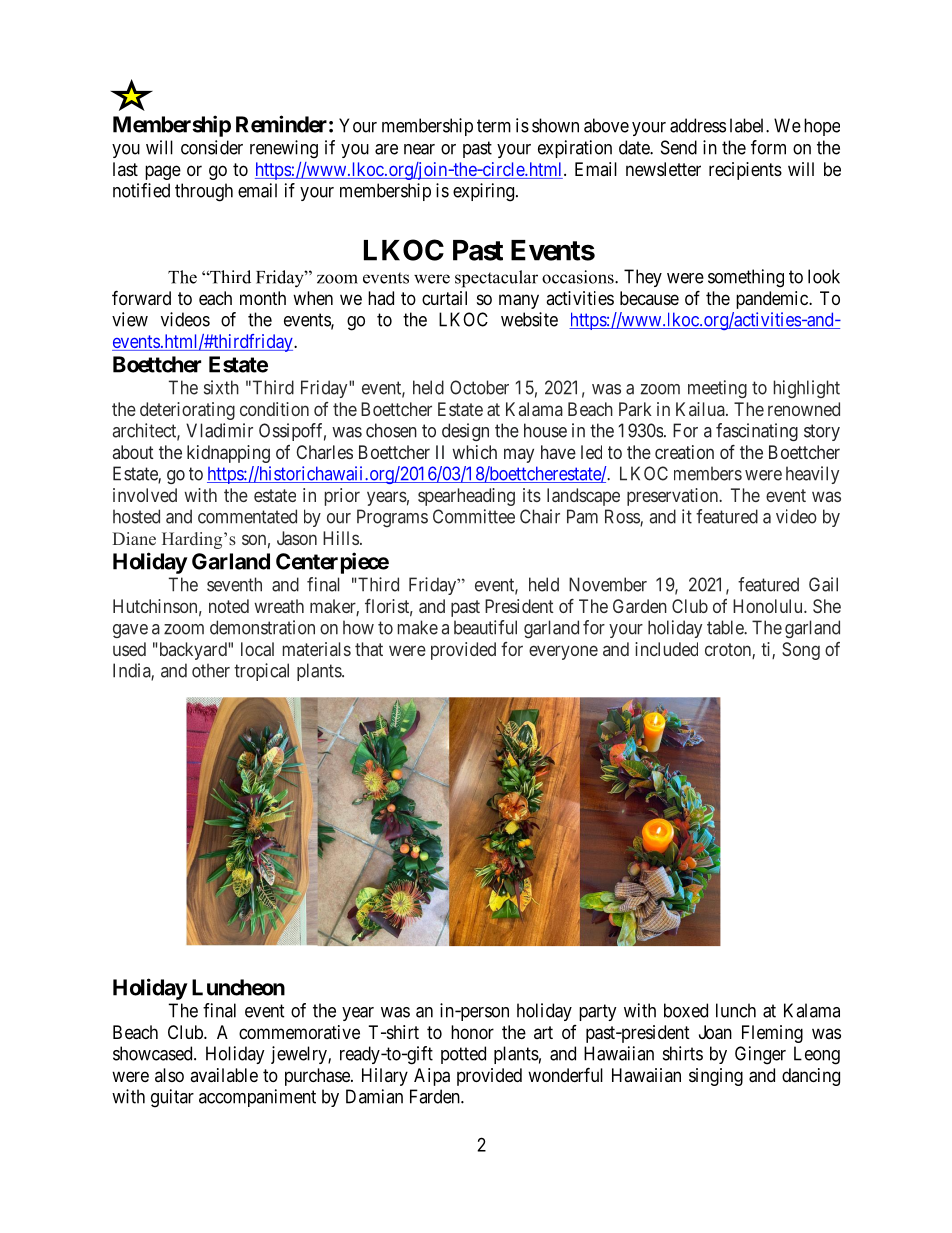 Image resolution: width=952 pixels, height=1233 pixels. Describe the element at coordinates (769, 606) in the image. I see `Honolulu` at that location.
